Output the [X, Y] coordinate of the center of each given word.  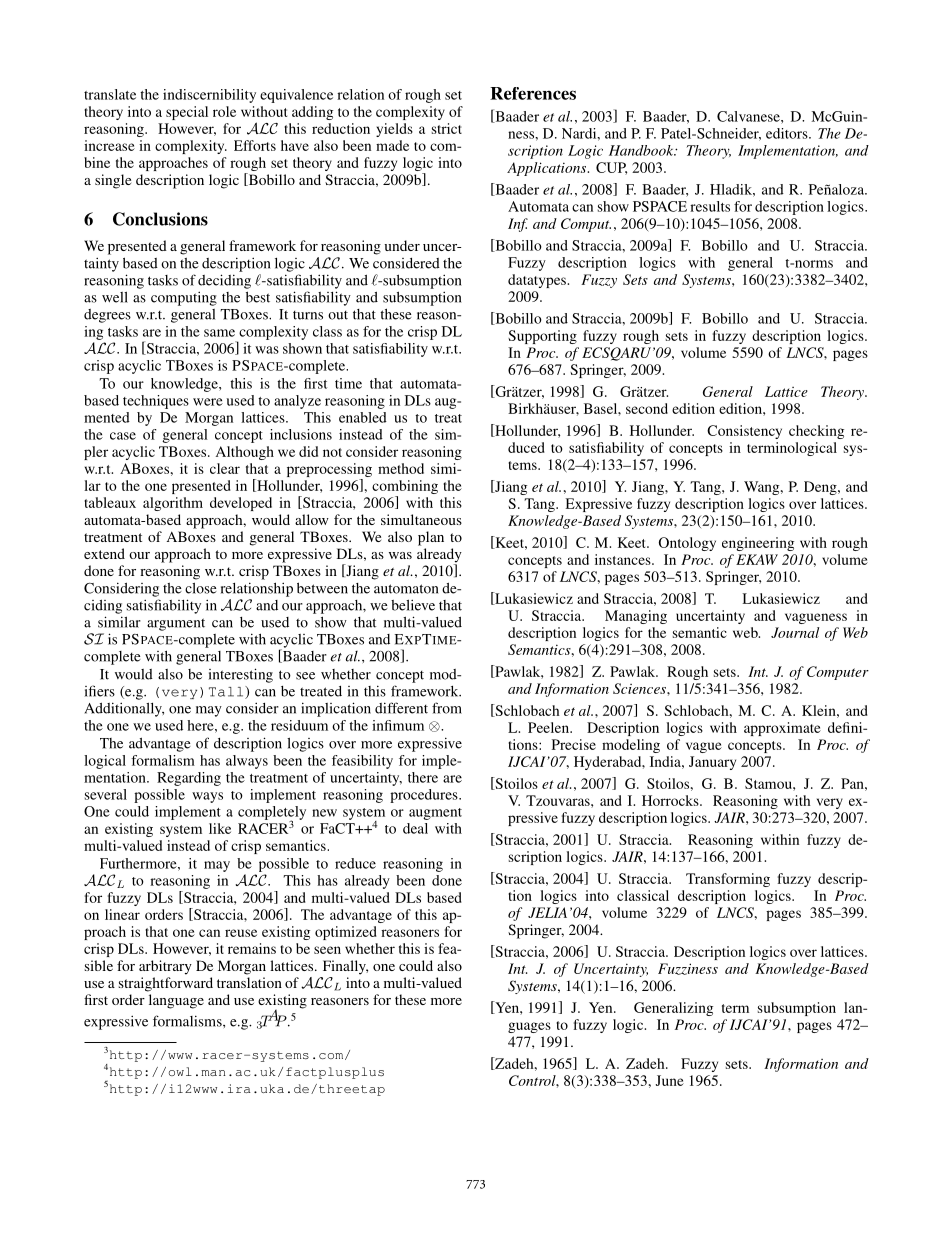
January [712, 763]
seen [327, 950]
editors [788, 133]
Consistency [744, 432]
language [176, 1001]
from [447, 708]
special [187, 113]
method [401, 468]
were [208, 402]
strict [447, 128]
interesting [241, 675]
